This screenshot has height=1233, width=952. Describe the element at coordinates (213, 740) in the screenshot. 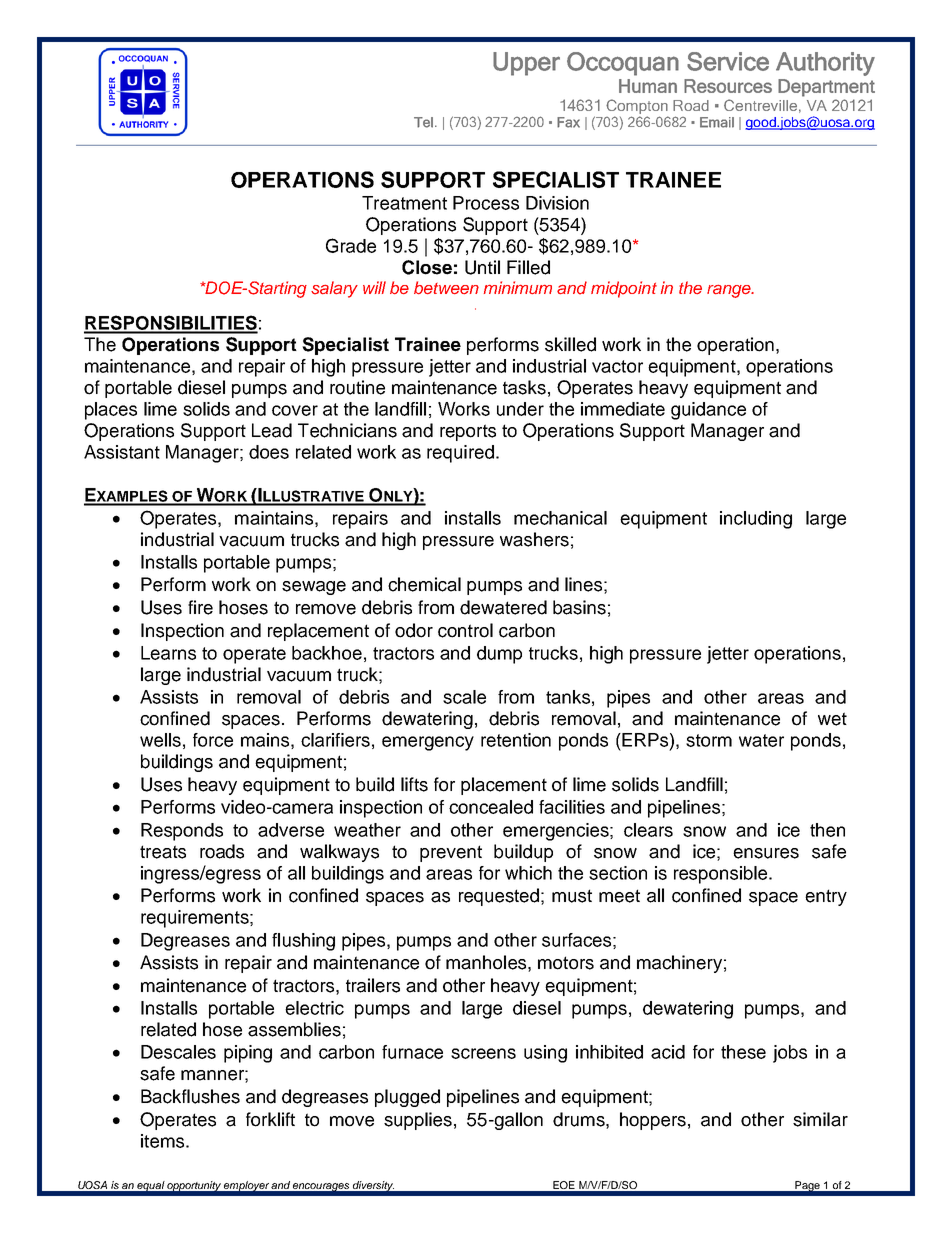

I see `force` at that location.
